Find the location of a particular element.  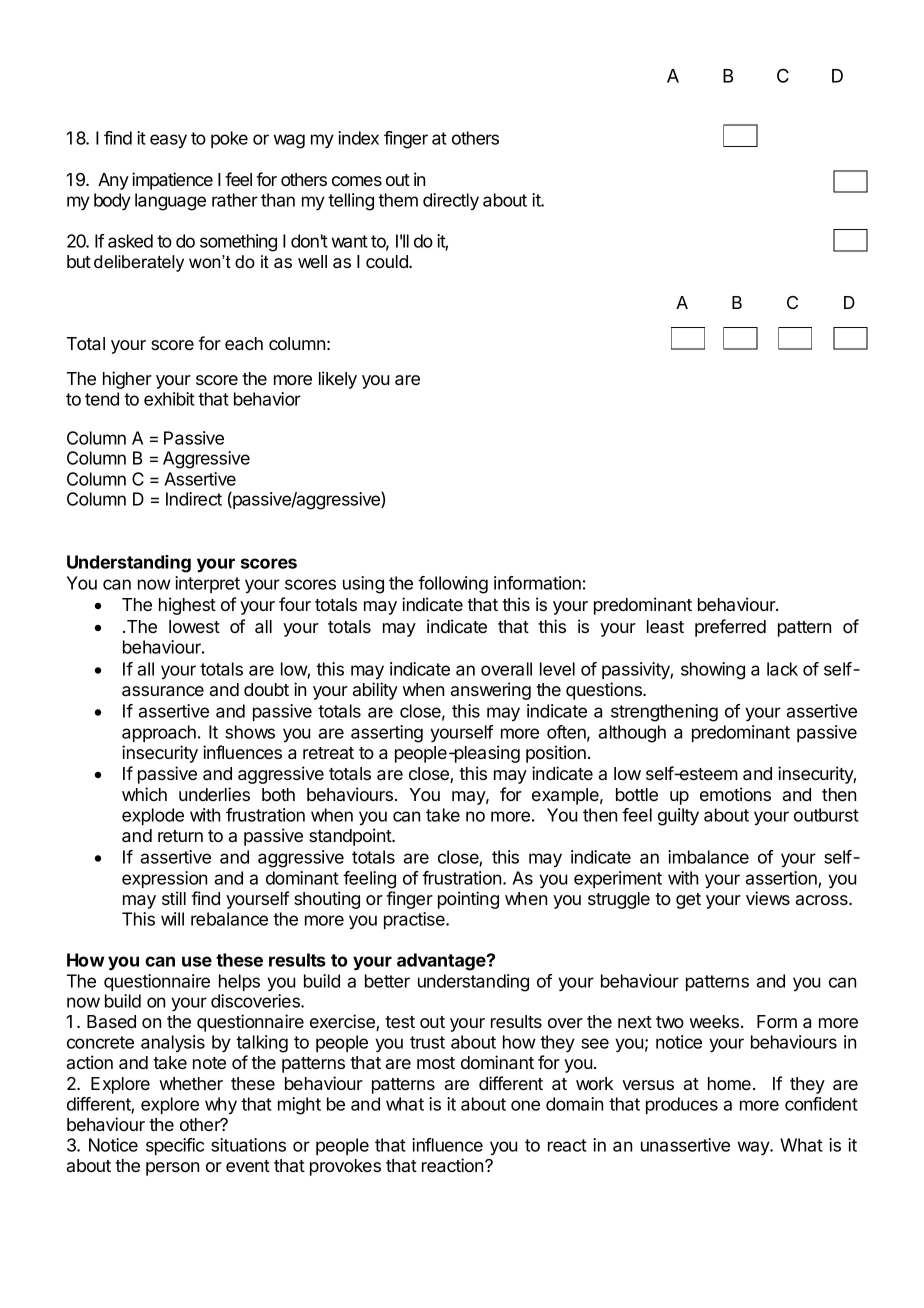

directly is located at coordinates (451, 201).
